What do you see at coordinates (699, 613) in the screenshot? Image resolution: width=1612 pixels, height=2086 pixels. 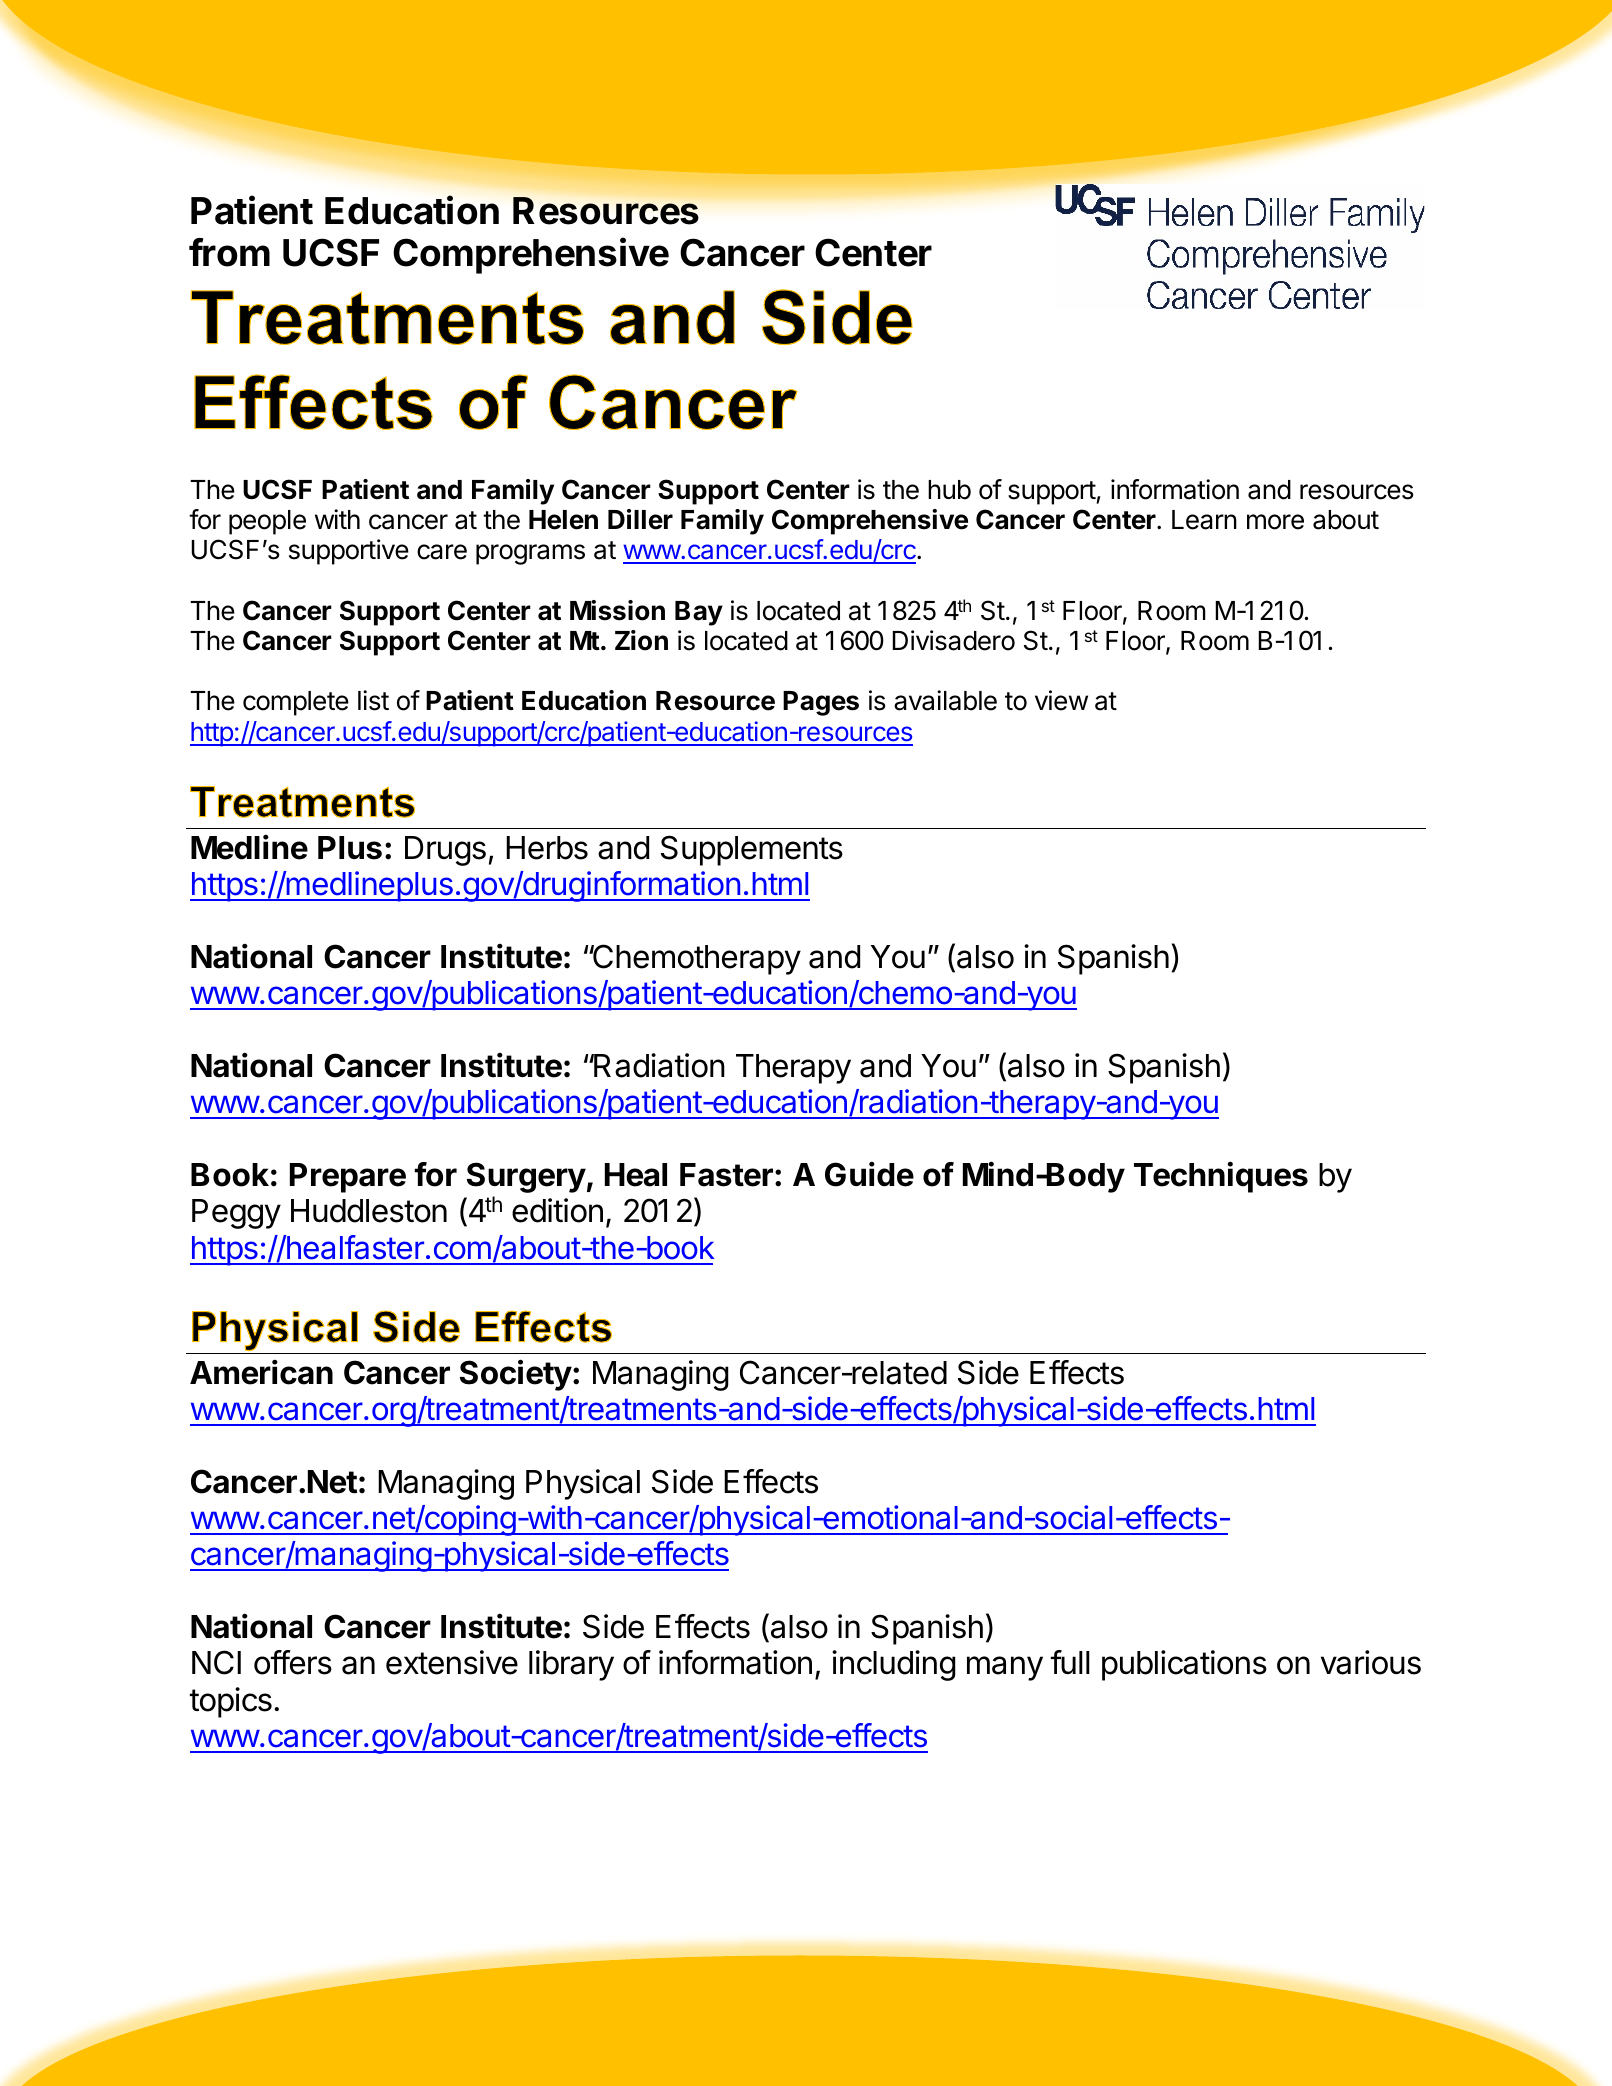 I see `Bay` at bounding box center [699, 613].
